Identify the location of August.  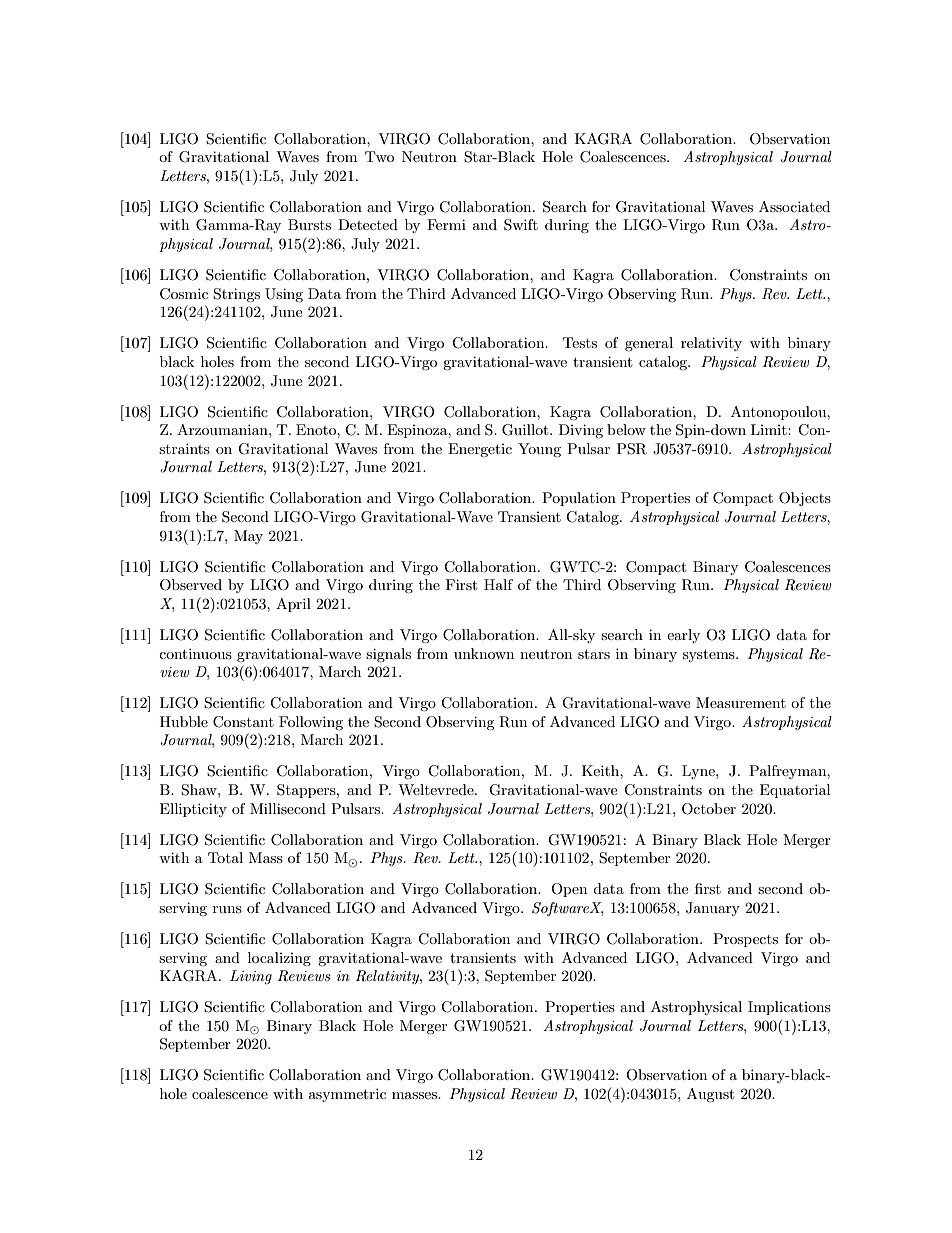
(710, 1095).
